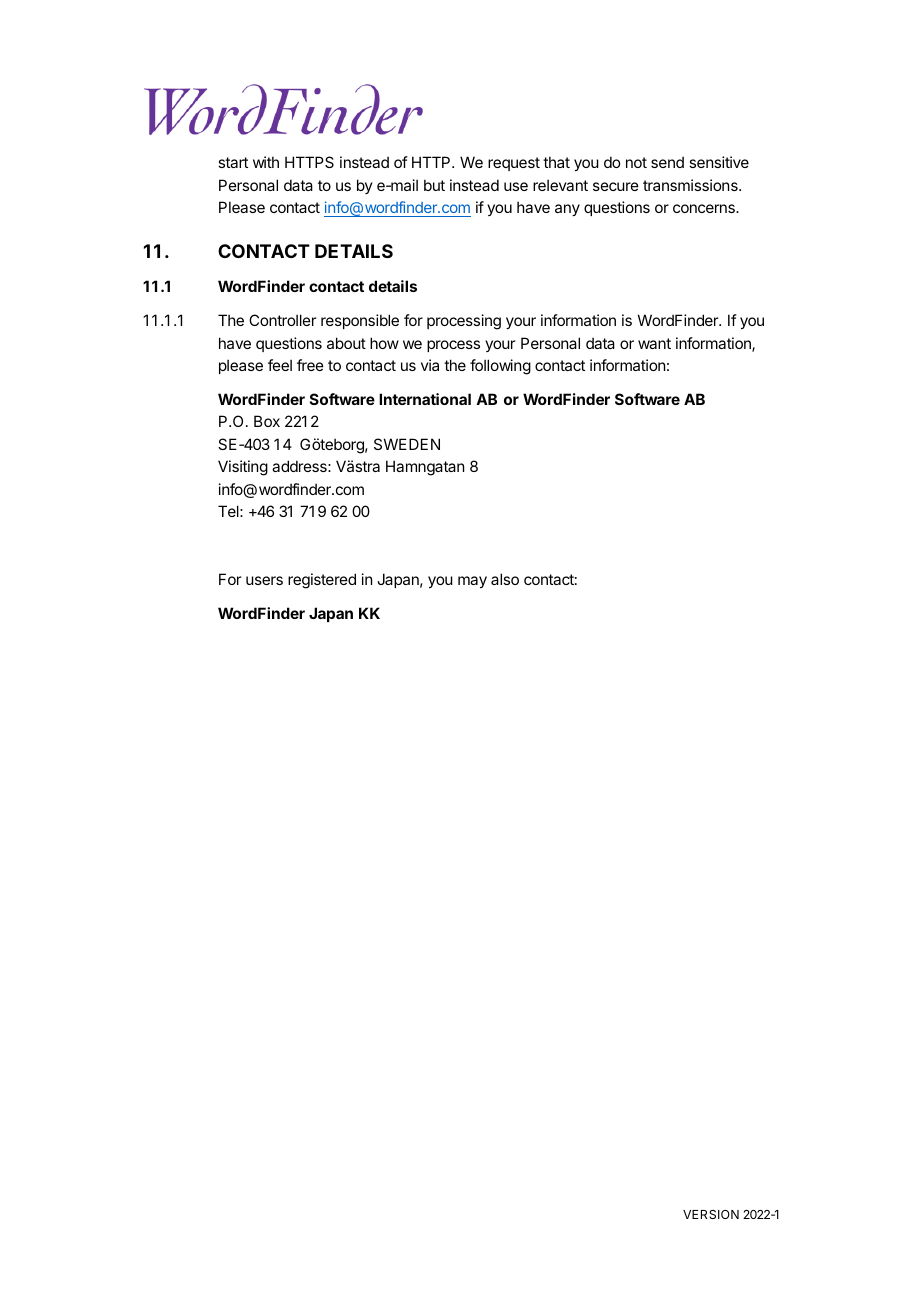 This screenshot has height=1307, width=924. Describe the element at coordinates (264, 580) in the screenshot. I see `users` at that location.
